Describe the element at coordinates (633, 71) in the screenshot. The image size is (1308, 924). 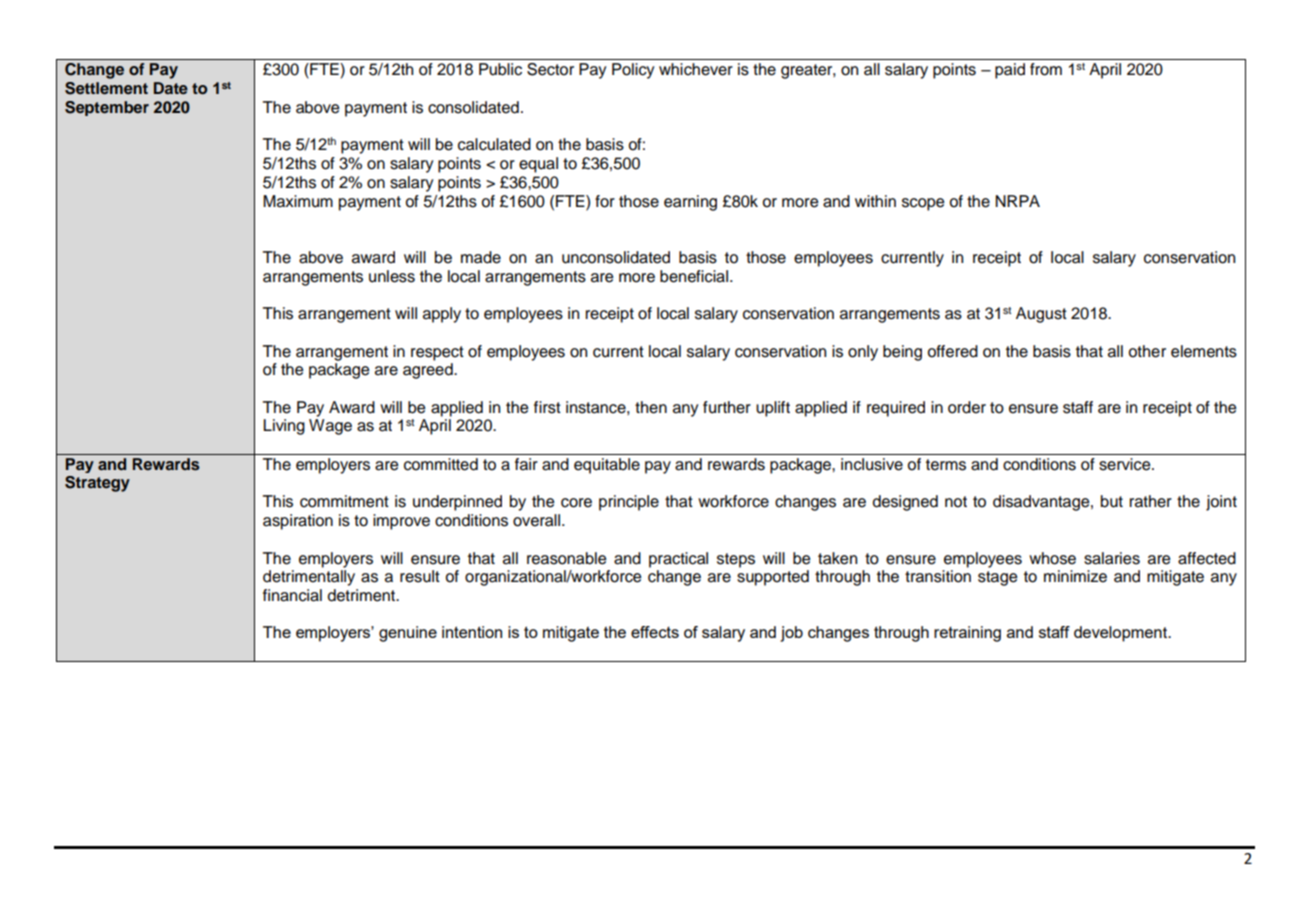
I see `Policy` at that location.
